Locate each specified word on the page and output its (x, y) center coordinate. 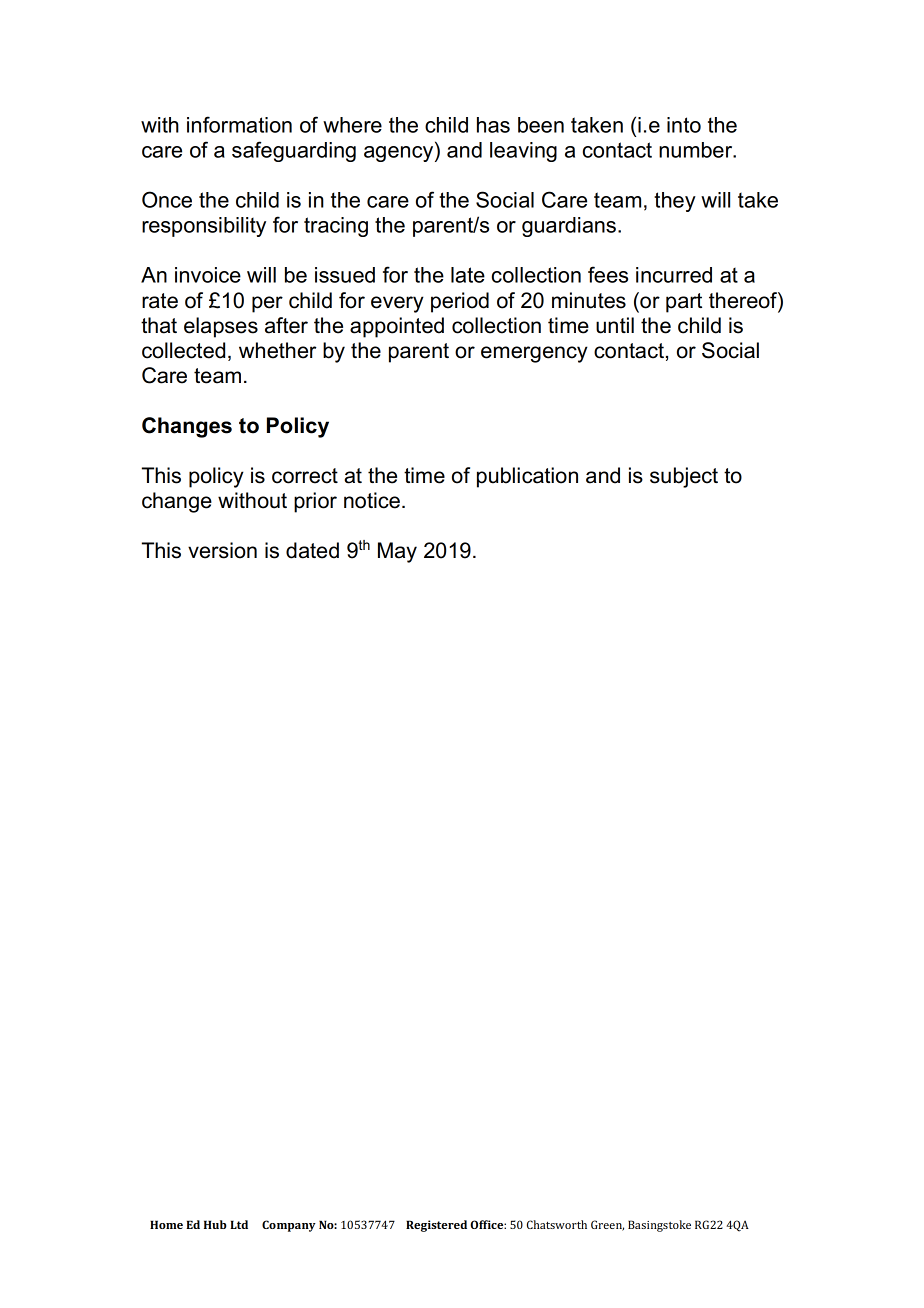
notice (372, 500)
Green (607, 1225)
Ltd (239, 1224)
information (239, 124)
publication (527, 477)
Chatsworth (557, 1224)
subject (684, 477)
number (697, 150)
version (222, 550)
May (397, 552)
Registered (436, 1226)
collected (183, 350)
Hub (215, 1224)
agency (400, 154)
